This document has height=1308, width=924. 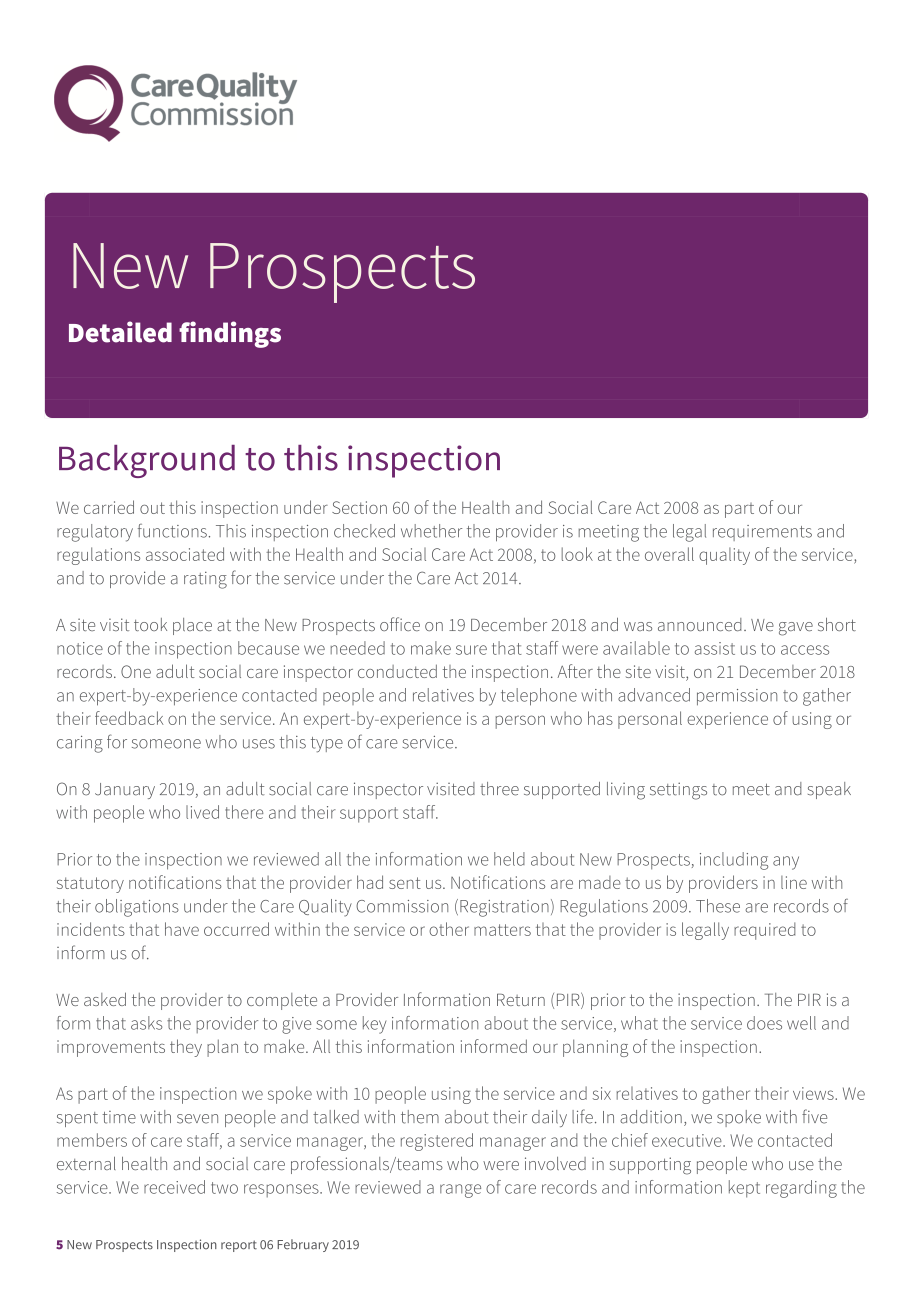 What do you see at coordinates (182, 929) in the document?
I see `have` at bounding box center [182, 929].
